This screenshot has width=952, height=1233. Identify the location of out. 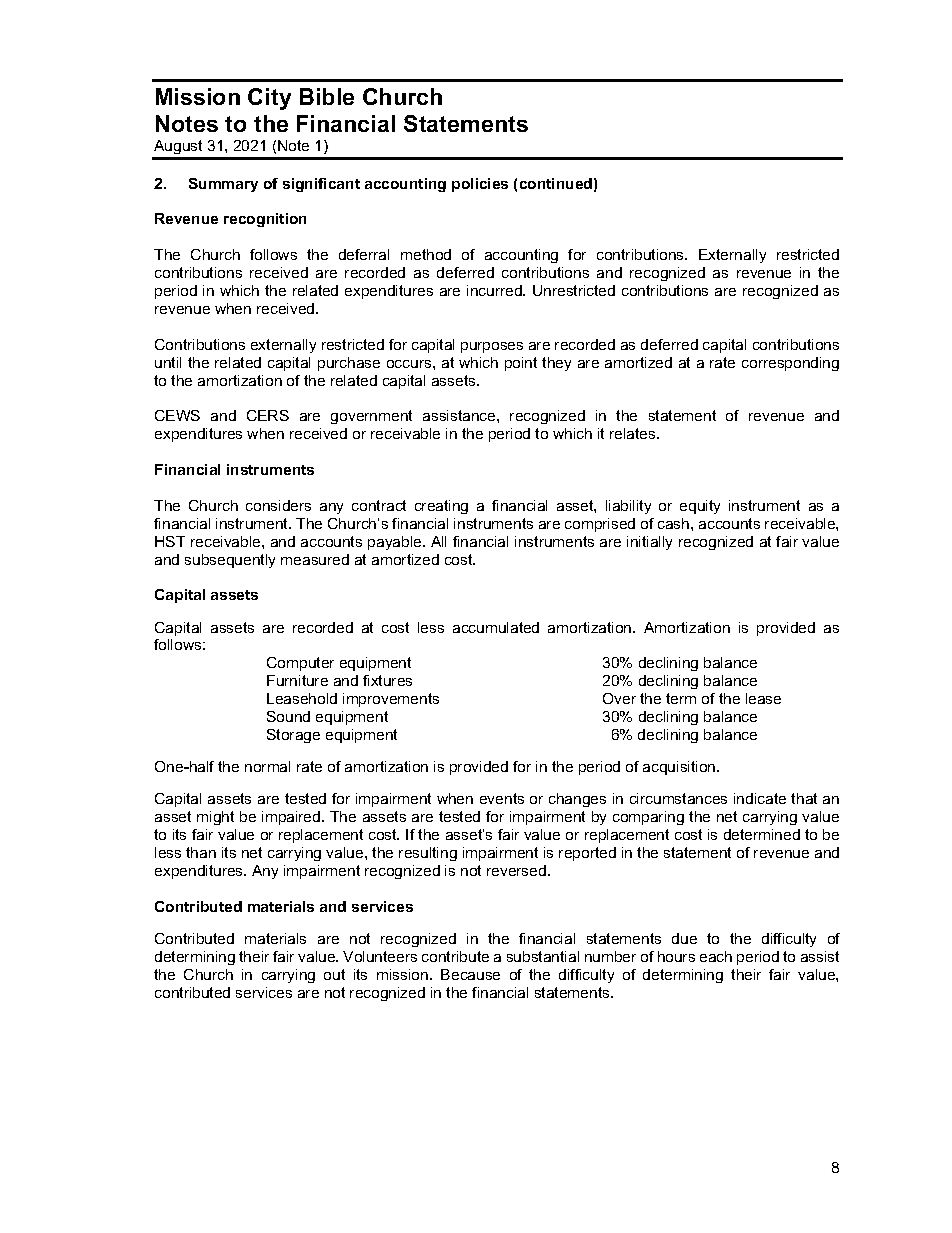
(334, 974).
